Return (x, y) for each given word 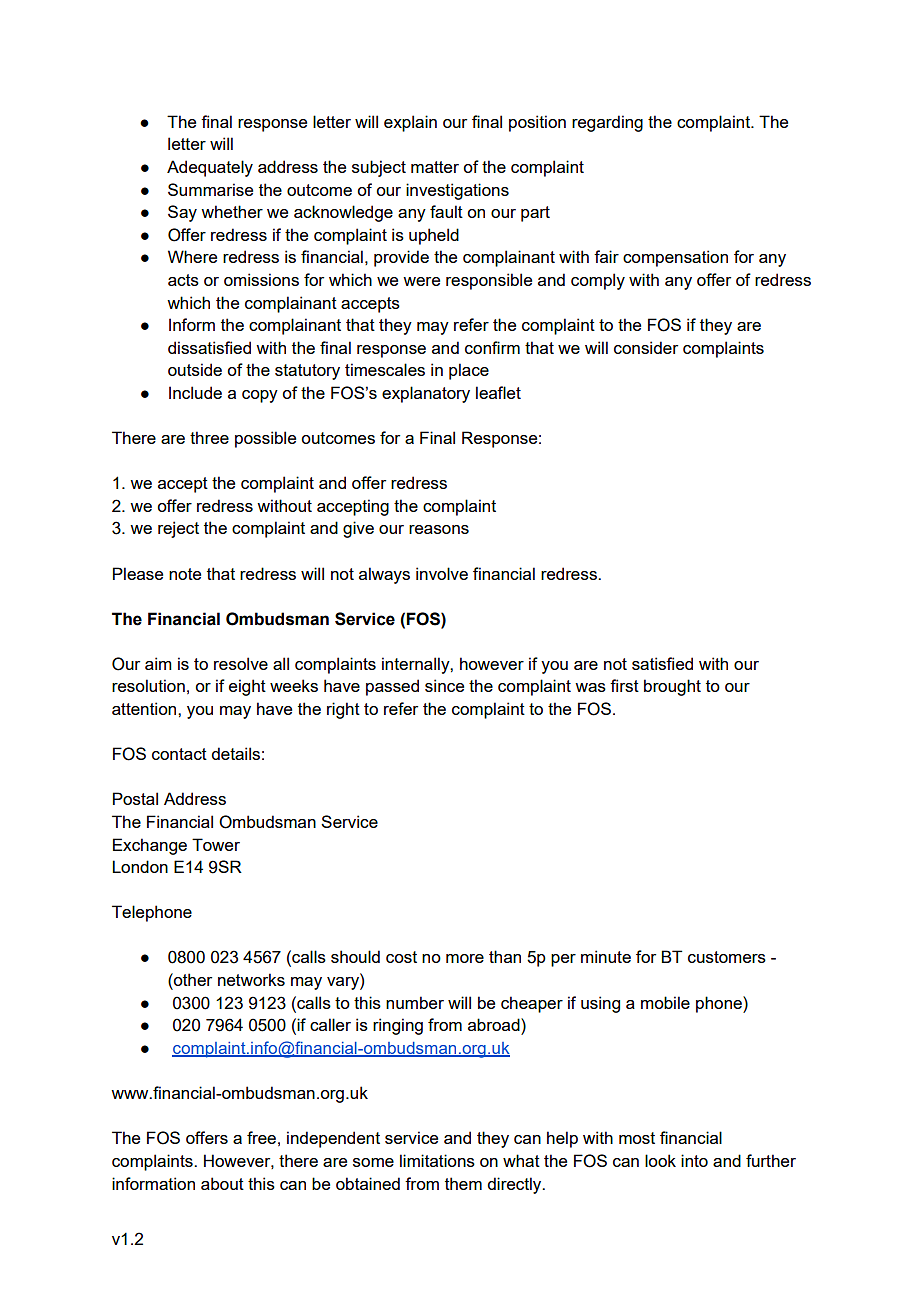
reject (178, 529)
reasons (439, 529)
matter (435, 167)
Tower (216, 844)
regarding (607, 123)
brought (672, 687)
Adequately (210, 168)
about (222, 1183)
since (444, 685)
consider (646, 347)
